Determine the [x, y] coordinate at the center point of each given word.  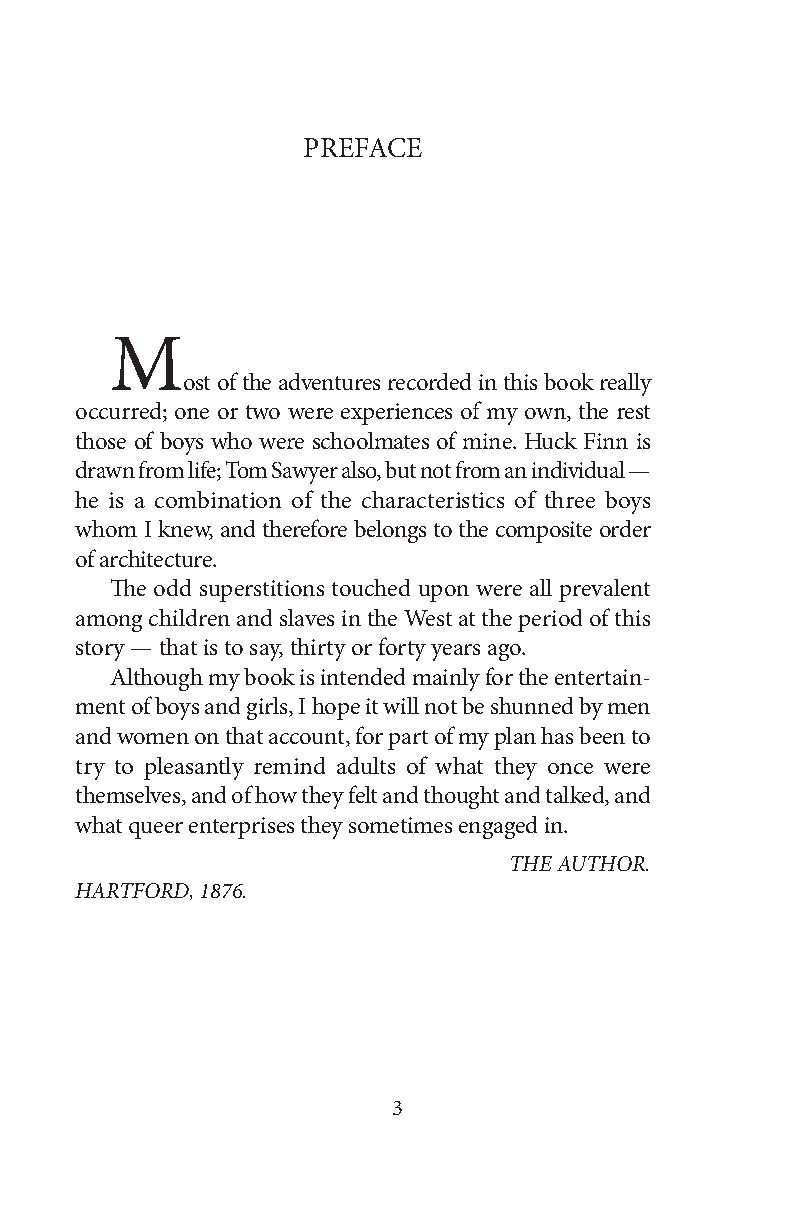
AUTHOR [602, 863]
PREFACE [363, 147]
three [570, 499]
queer [156, 830]
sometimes [400, 825]
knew [185, 530]
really [626, 384]
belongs [390, 531]
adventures [329, 381]
